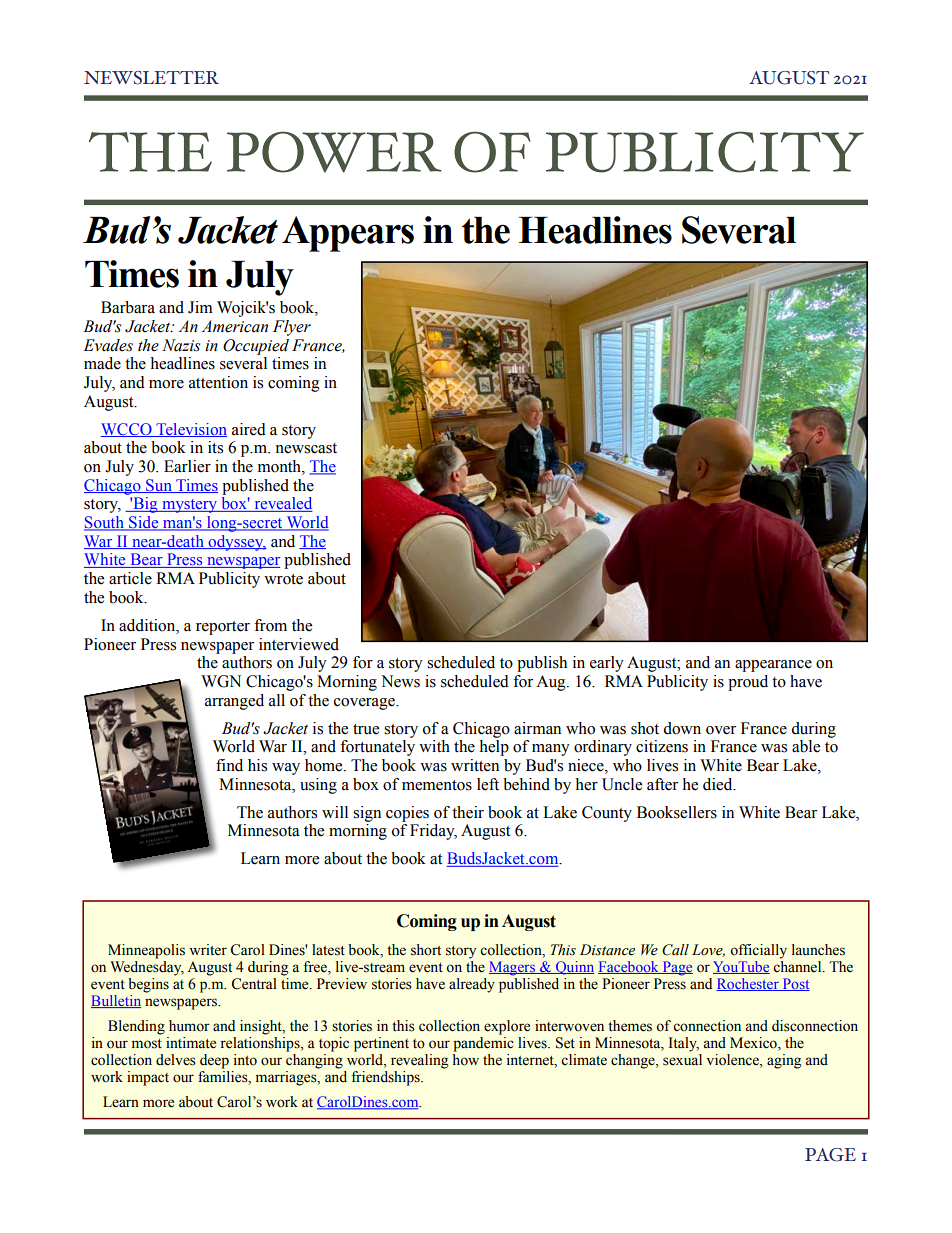  Describe the element at coordinates (348, 234) in the page. I see `Appears` at that location.
